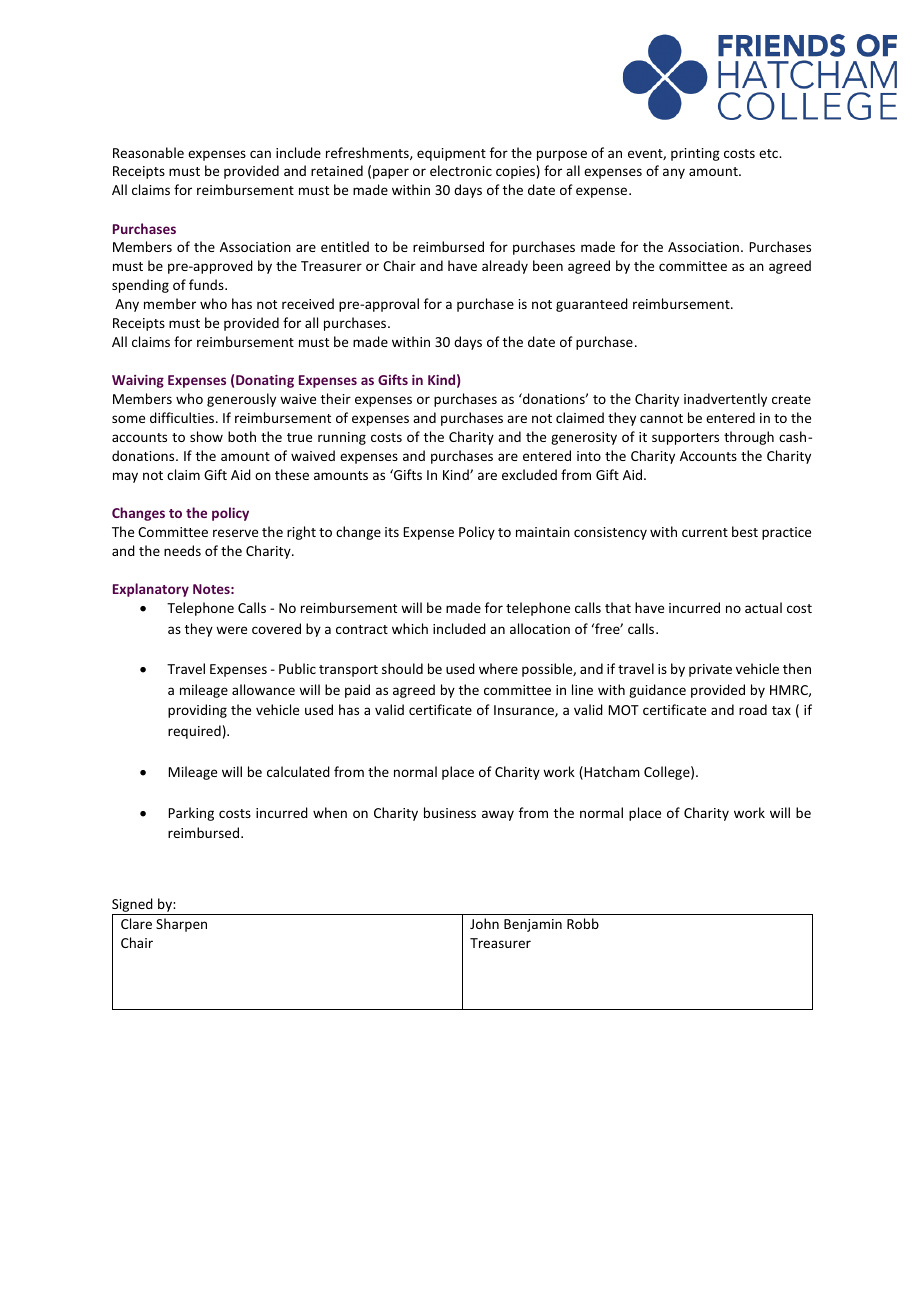  Describe the element at coordinates (753, 709) in the page. I see `road` at that location.
